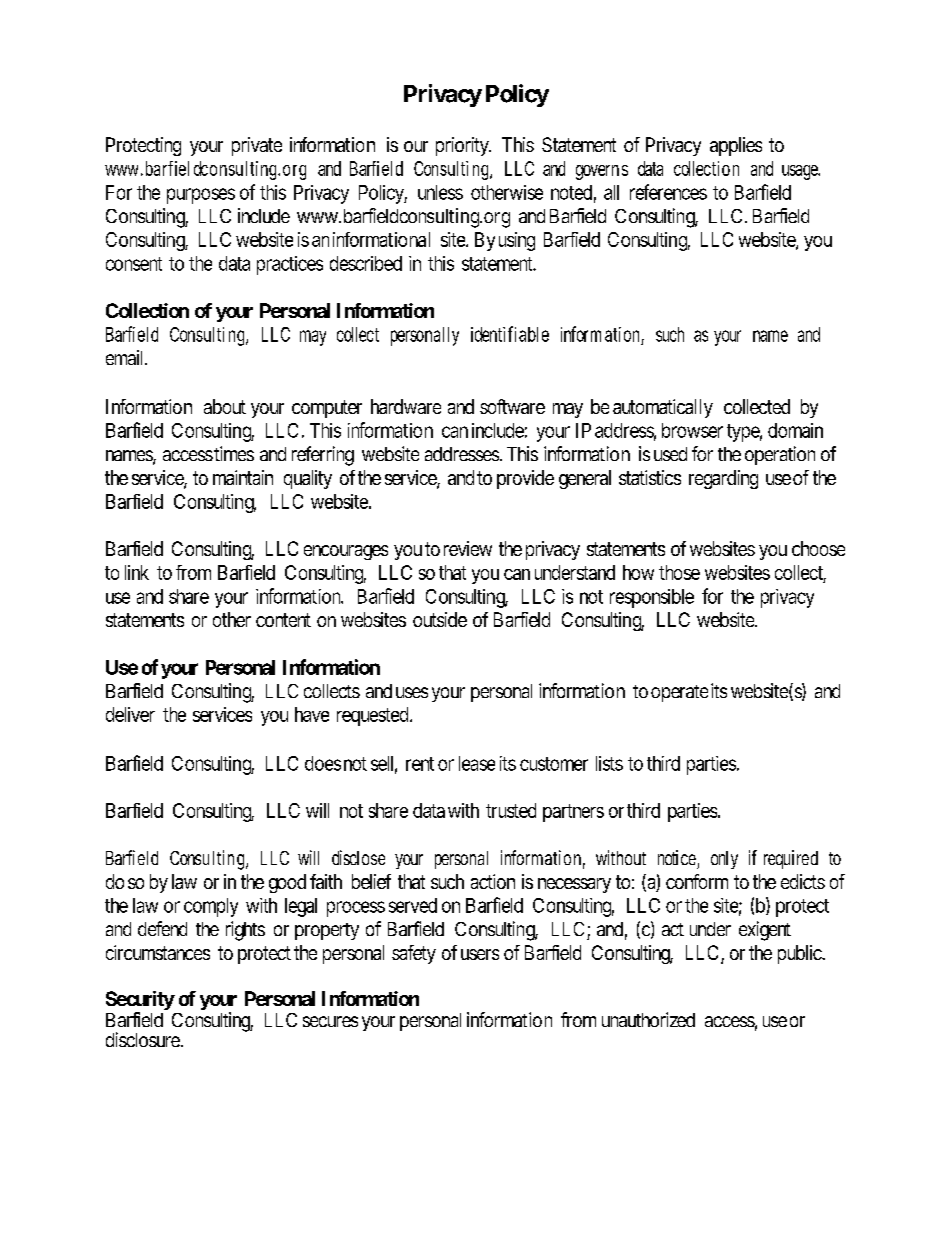  I want to click on safety, so click(414, 954).
